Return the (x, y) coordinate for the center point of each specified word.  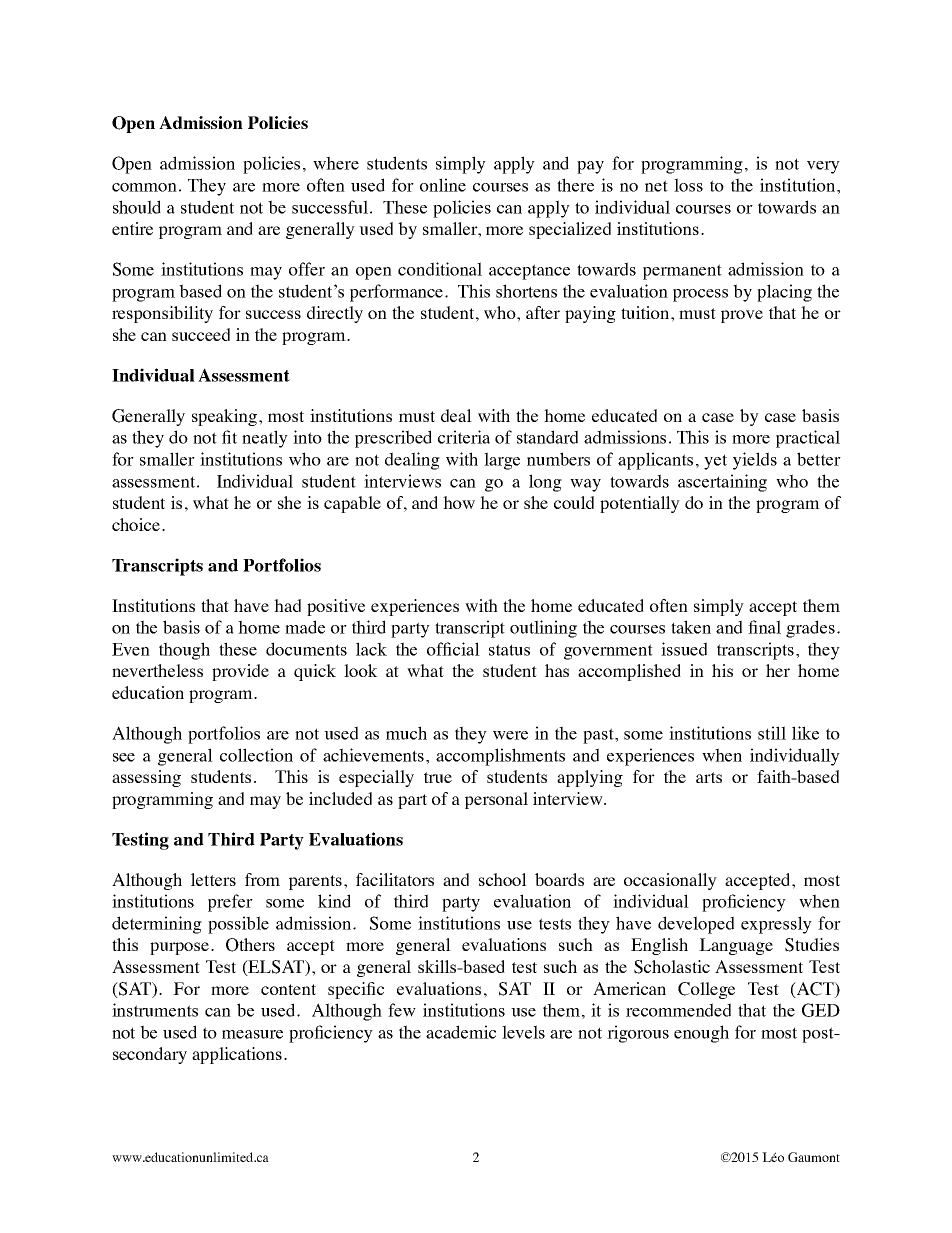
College (706, 990)
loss (688, 185)
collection (256, 755)
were (510, 735)
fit (229, 437)
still (772, 733)
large (502, 461)
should (137, 207)
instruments (155, 1010)
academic (461, 1032)
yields (755, 461)
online (443, 185)
